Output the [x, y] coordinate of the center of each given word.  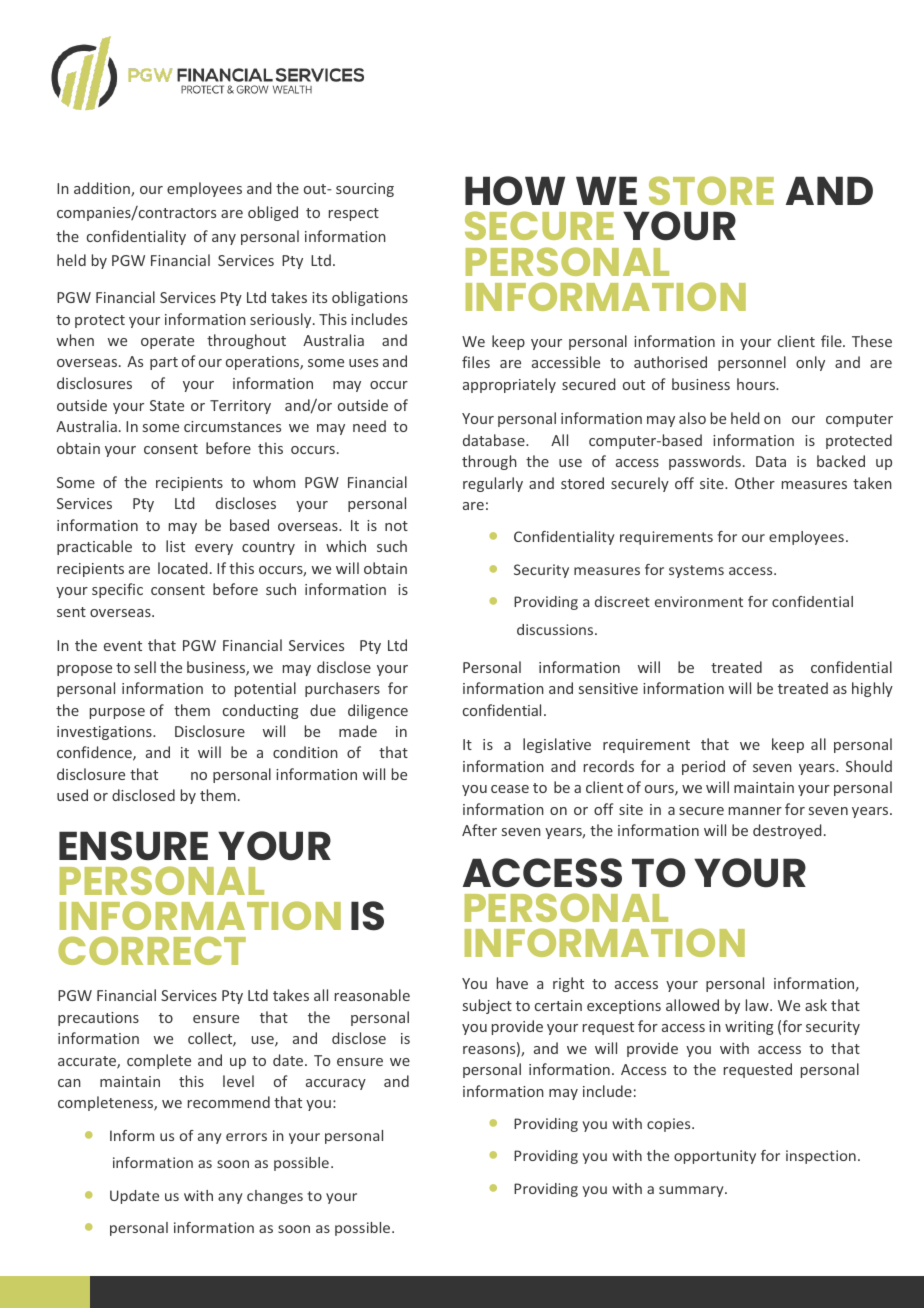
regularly [493, 484]
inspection [821, 1157]
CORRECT [152, 950]
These [872, 341]
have [512, 983]
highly [872, 689]
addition [103, 189]
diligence [378, 711]
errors [246, 1137]
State [167, 405]
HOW [515, 191]
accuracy [336, 1084]
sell [145, 667]
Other [755, 483]
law [758, 1005]
